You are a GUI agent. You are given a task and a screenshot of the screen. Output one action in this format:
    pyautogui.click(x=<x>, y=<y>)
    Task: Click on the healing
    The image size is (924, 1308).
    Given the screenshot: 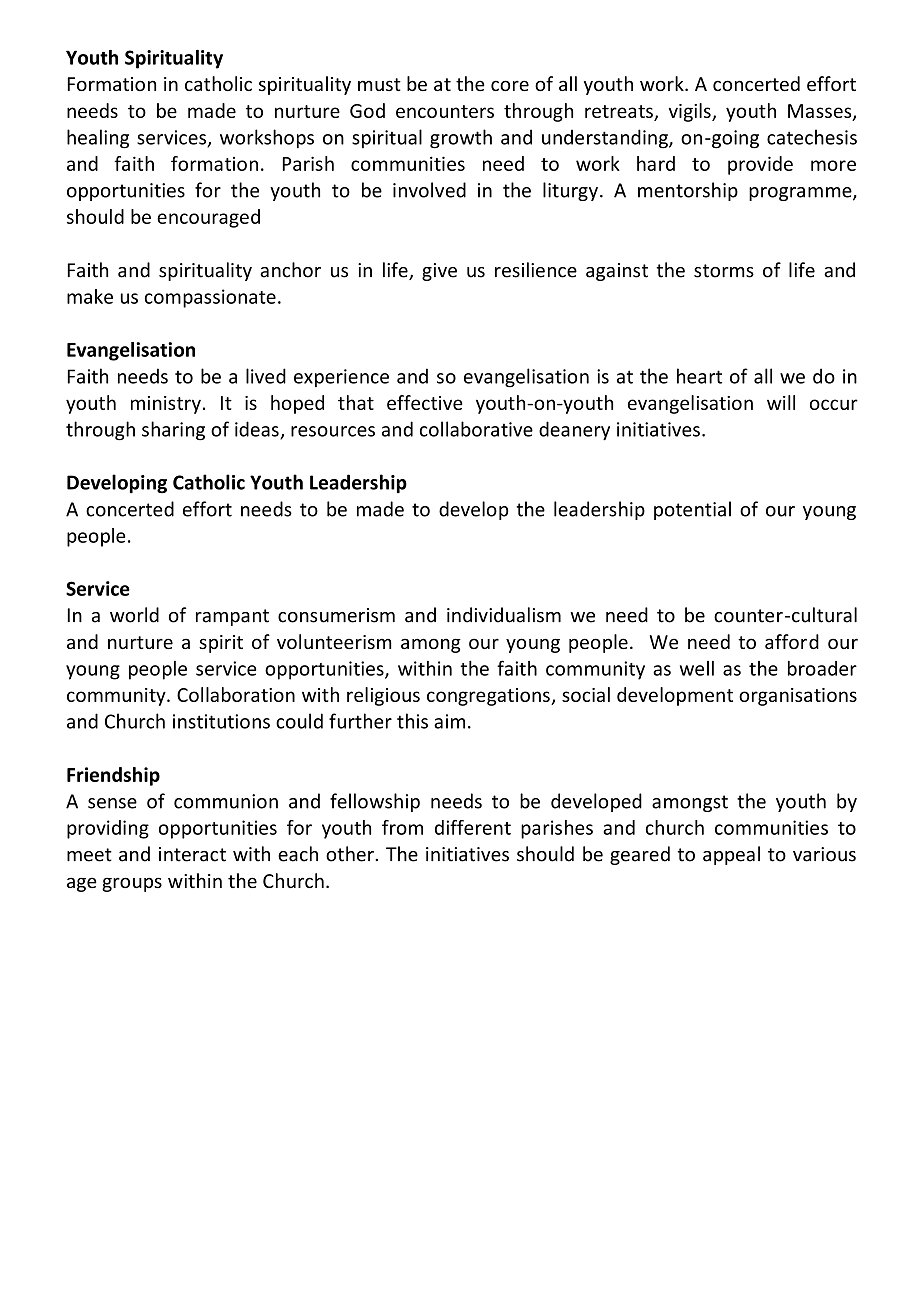 What is the action you would take?
    pyautogui.click(x=98, y=139)
